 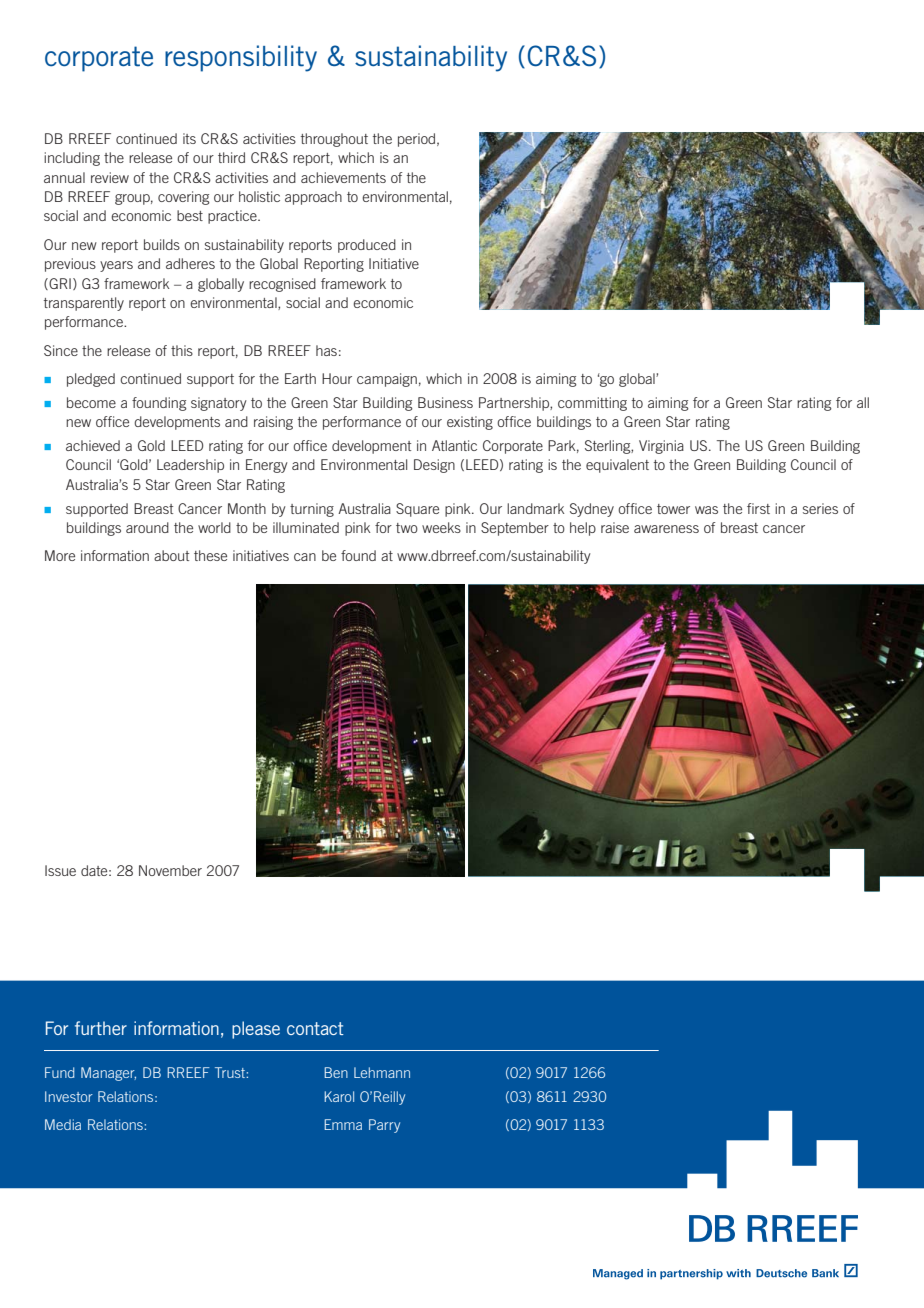 What do you see at coordinates (170, 870) in the screenshot?
I see `November` at bounding box center [170, 870].
